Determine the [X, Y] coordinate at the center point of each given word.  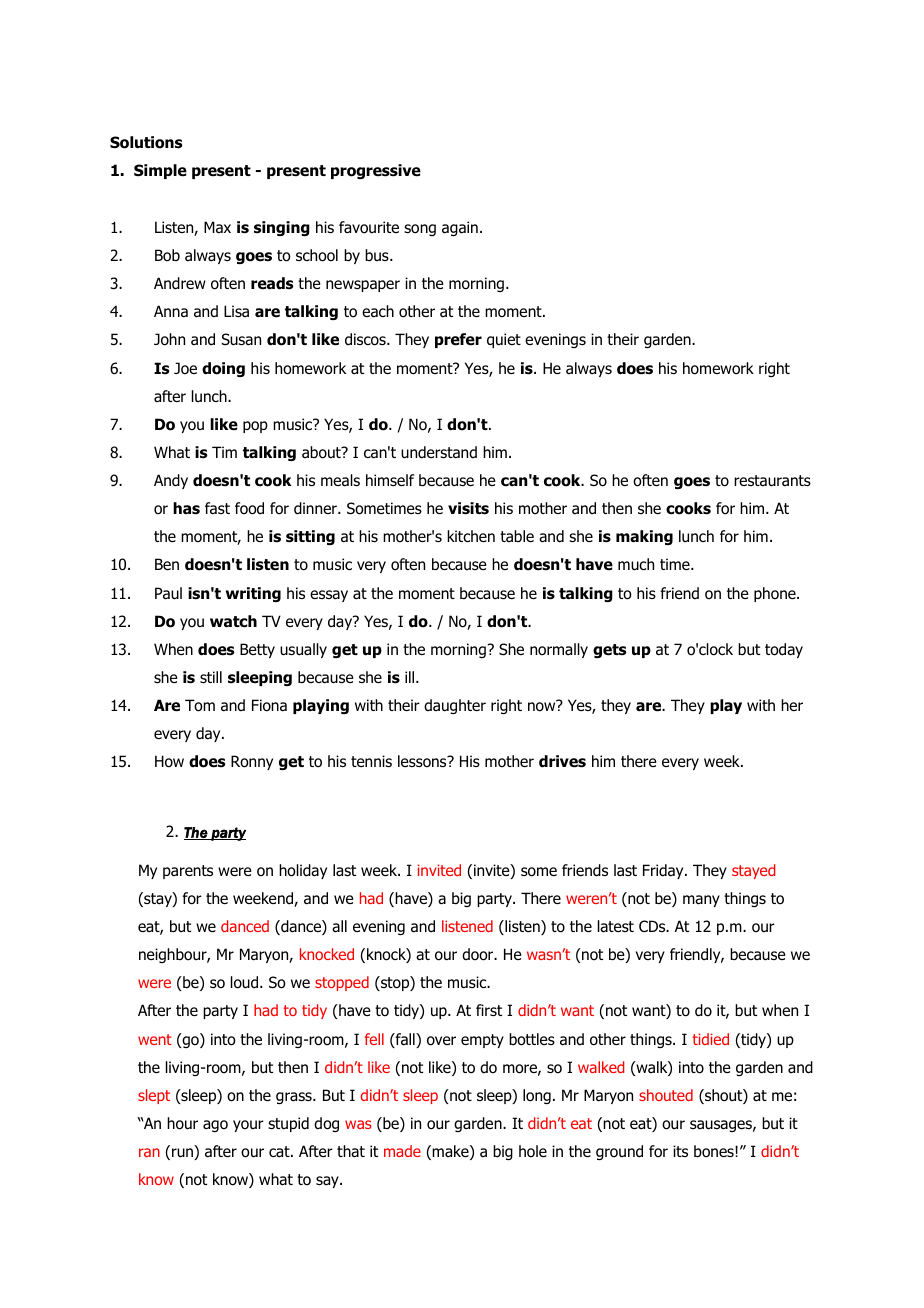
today [784, 650]
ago [215, 1126]
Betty [257, 650]
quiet [504, 340]
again [460, 228]
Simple [160, 171]
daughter [455, 706]
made [402, 1151]
